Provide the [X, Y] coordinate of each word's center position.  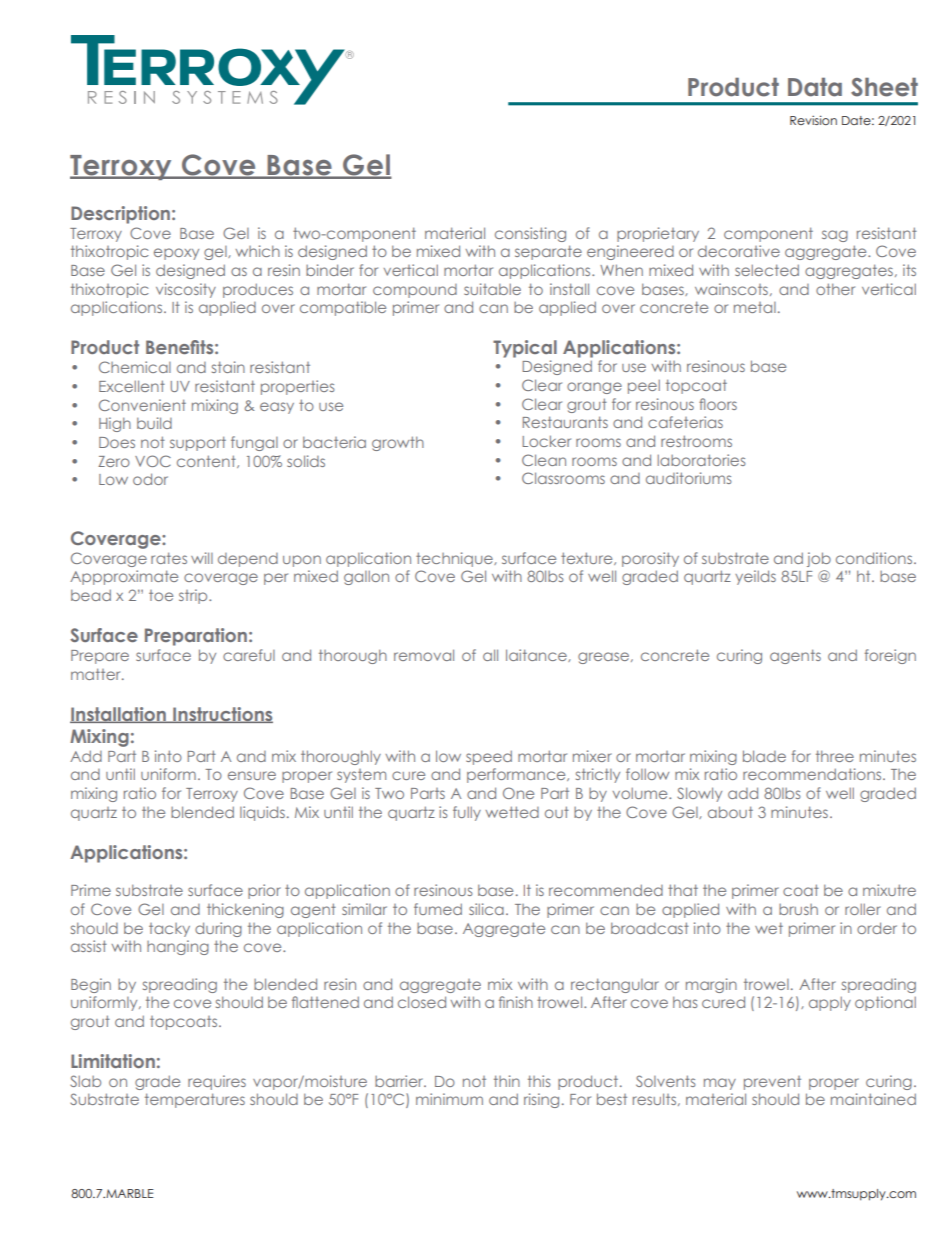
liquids [262, 813]
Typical [525, 349]
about [730, 812]
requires [217, 1082]
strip [194, 596]
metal [755, 307]
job [819, 559]
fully [467, 813]
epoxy [176, 254]
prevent [772, 1083]
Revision [813, 120]
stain [228, 367]
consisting [530, 234]
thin [507, 1081]
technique [455, 559]
